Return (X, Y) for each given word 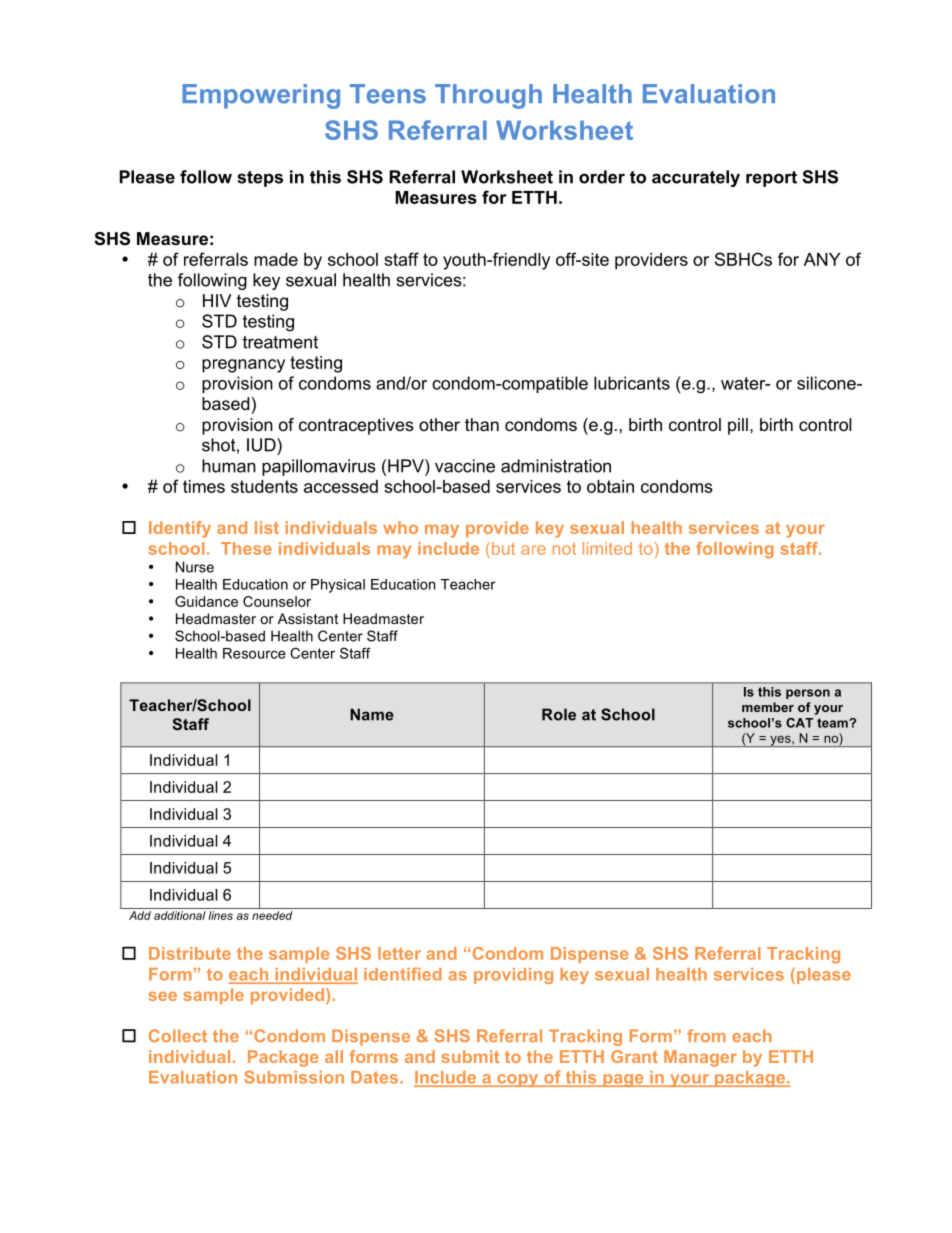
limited (607, 548)
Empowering (261, 96)
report (771, 179)
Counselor (277, 601)
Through (488, 96)
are (533, 550)
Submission (294, 1077)
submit (470, 1056)
